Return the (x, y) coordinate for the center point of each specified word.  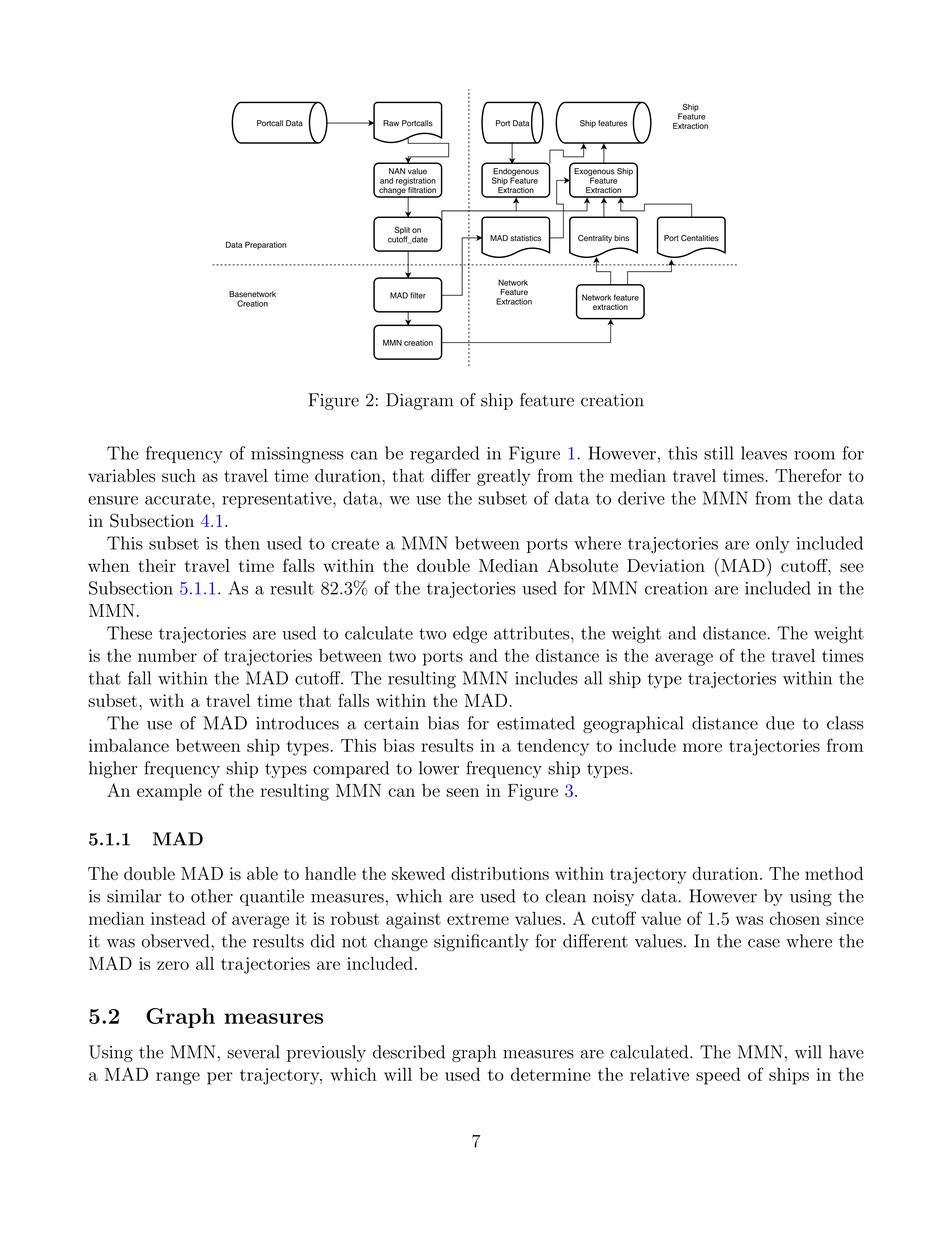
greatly (504, 477)
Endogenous (516, 173)
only (773, 545)
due (780, 723)
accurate (179, 499)
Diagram (420, 401)
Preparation (265, 245)
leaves (764, 453)
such (179, 475)
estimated (536, 723)
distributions (500, 873)
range (178, 1078)
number (167, 655)
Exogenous (594, 173)
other (212, 896)
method (834, 873)
